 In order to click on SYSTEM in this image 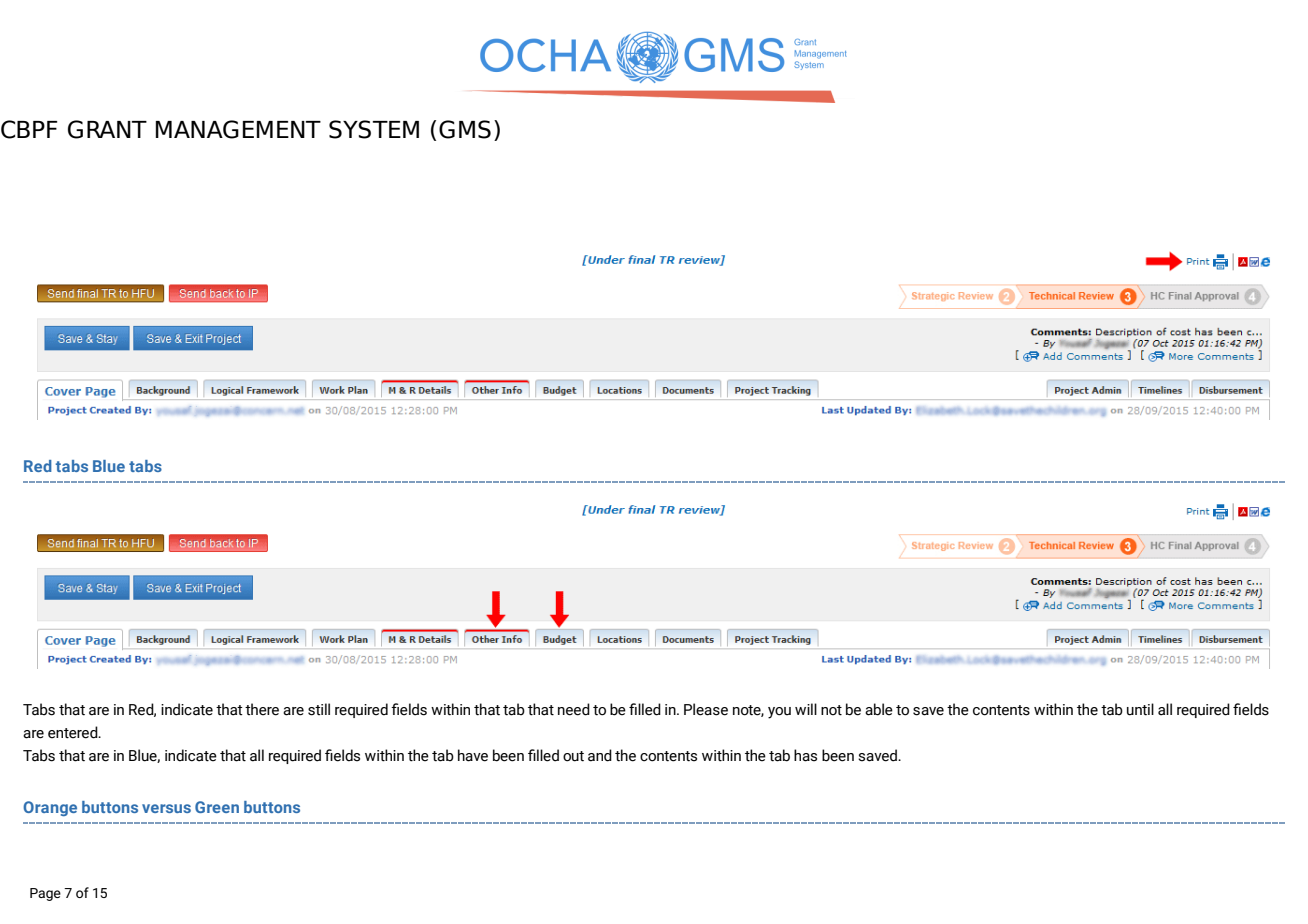, I will do `click(374, 129)`.
